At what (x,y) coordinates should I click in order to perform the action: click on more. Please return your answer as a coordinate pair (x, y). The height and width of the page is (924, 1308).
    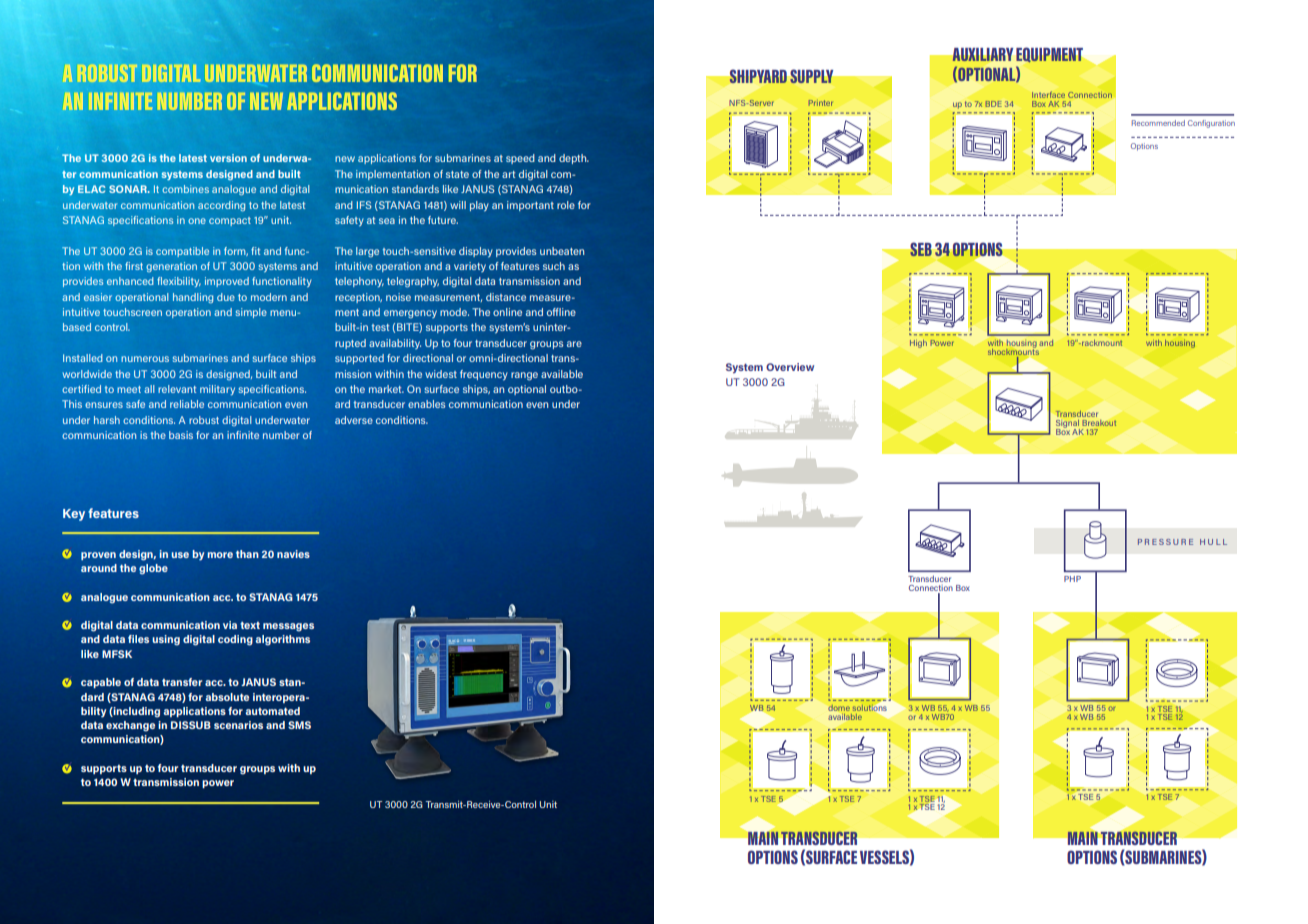
    Looking at the image, I should click on (220, 555).
